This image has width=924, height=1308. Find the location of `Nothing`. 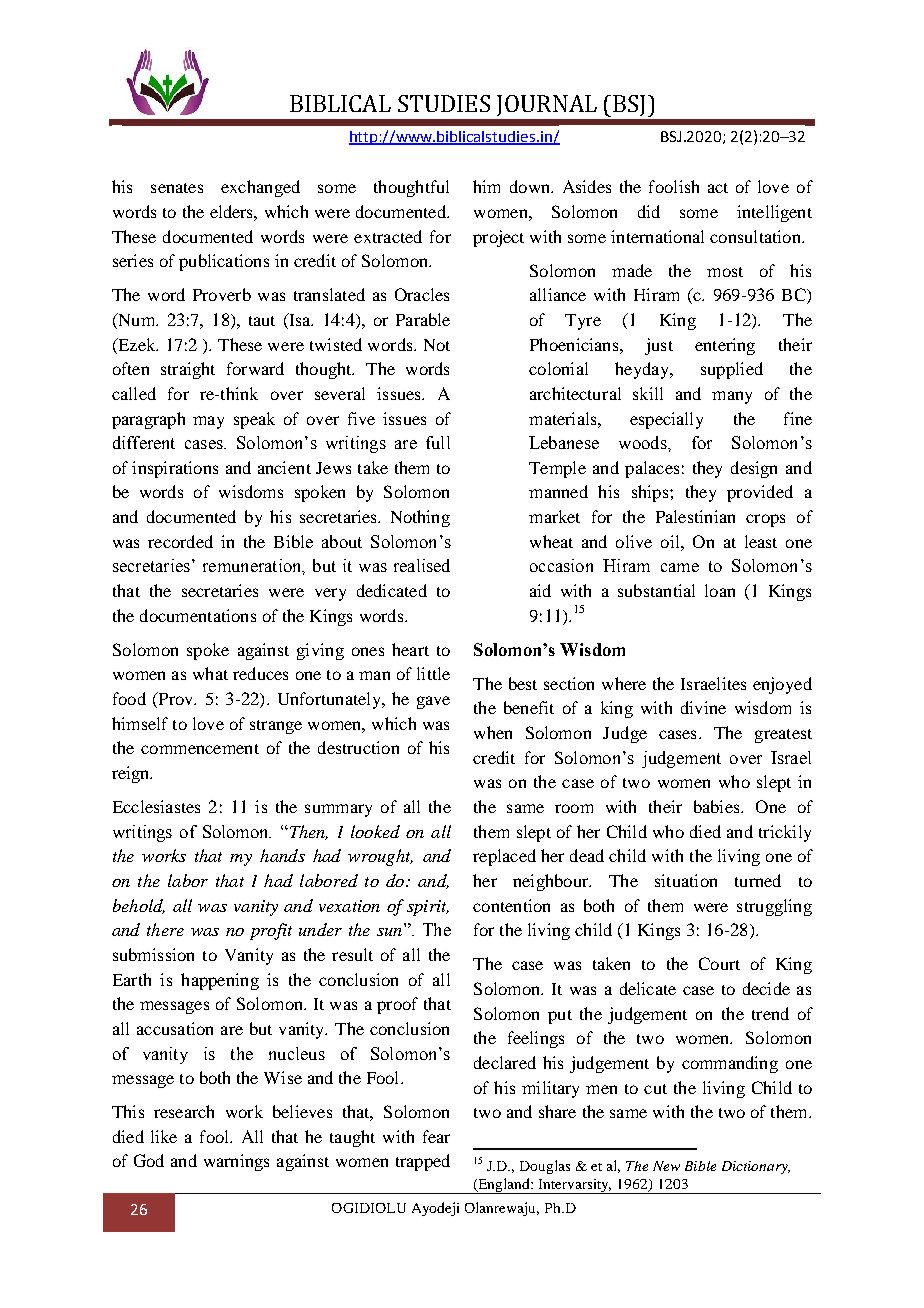

Nothing is located at coordinates (420, 518).
